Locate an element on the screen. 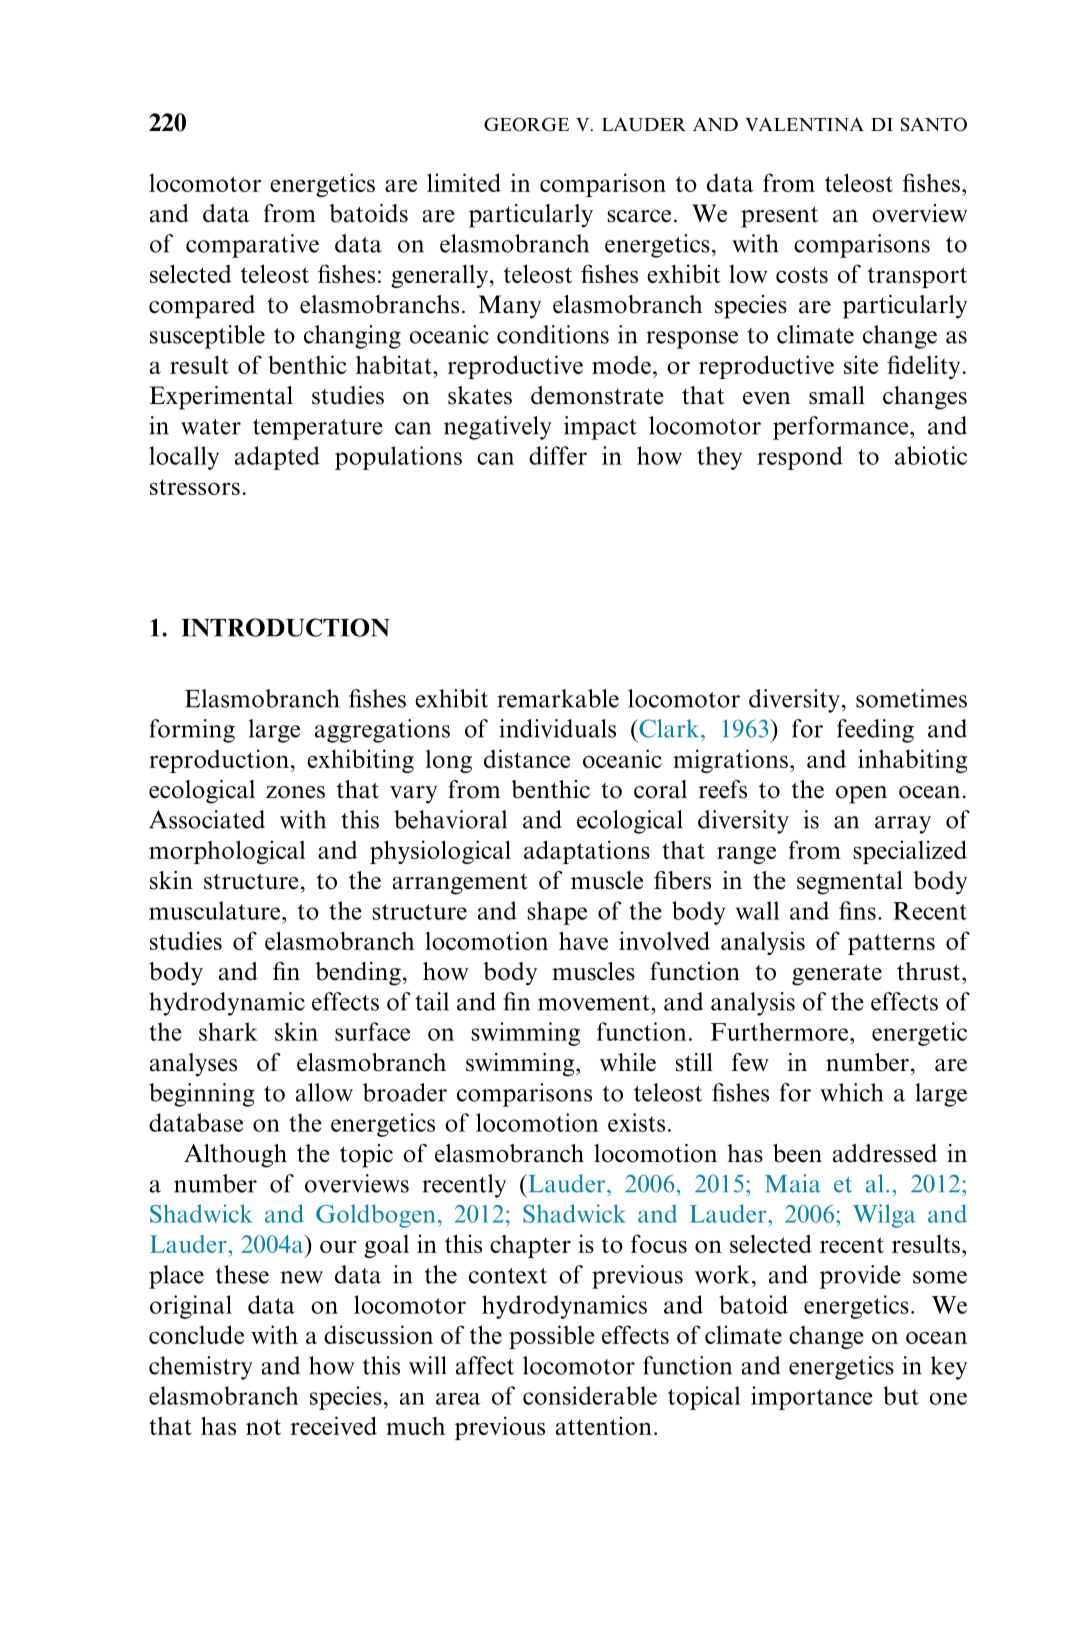  INTRODUCTION is located at coordinates (285, 627).
